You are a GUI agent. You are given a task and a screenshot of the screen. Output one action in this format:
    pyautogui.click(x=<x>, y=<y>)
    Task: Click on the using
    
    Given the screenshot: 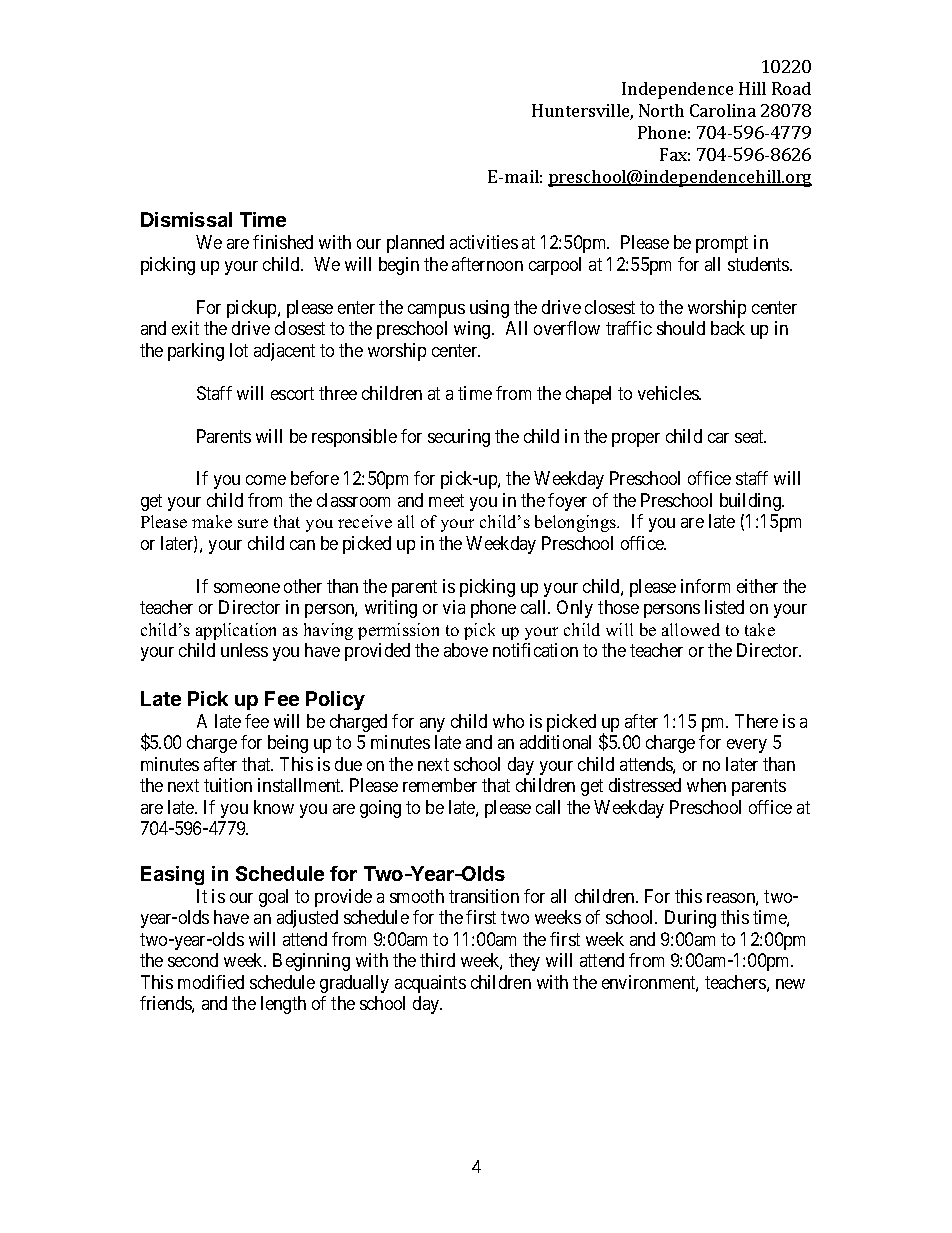 What is the action you would take?
    pyautogui.click(x=489, y=309)
